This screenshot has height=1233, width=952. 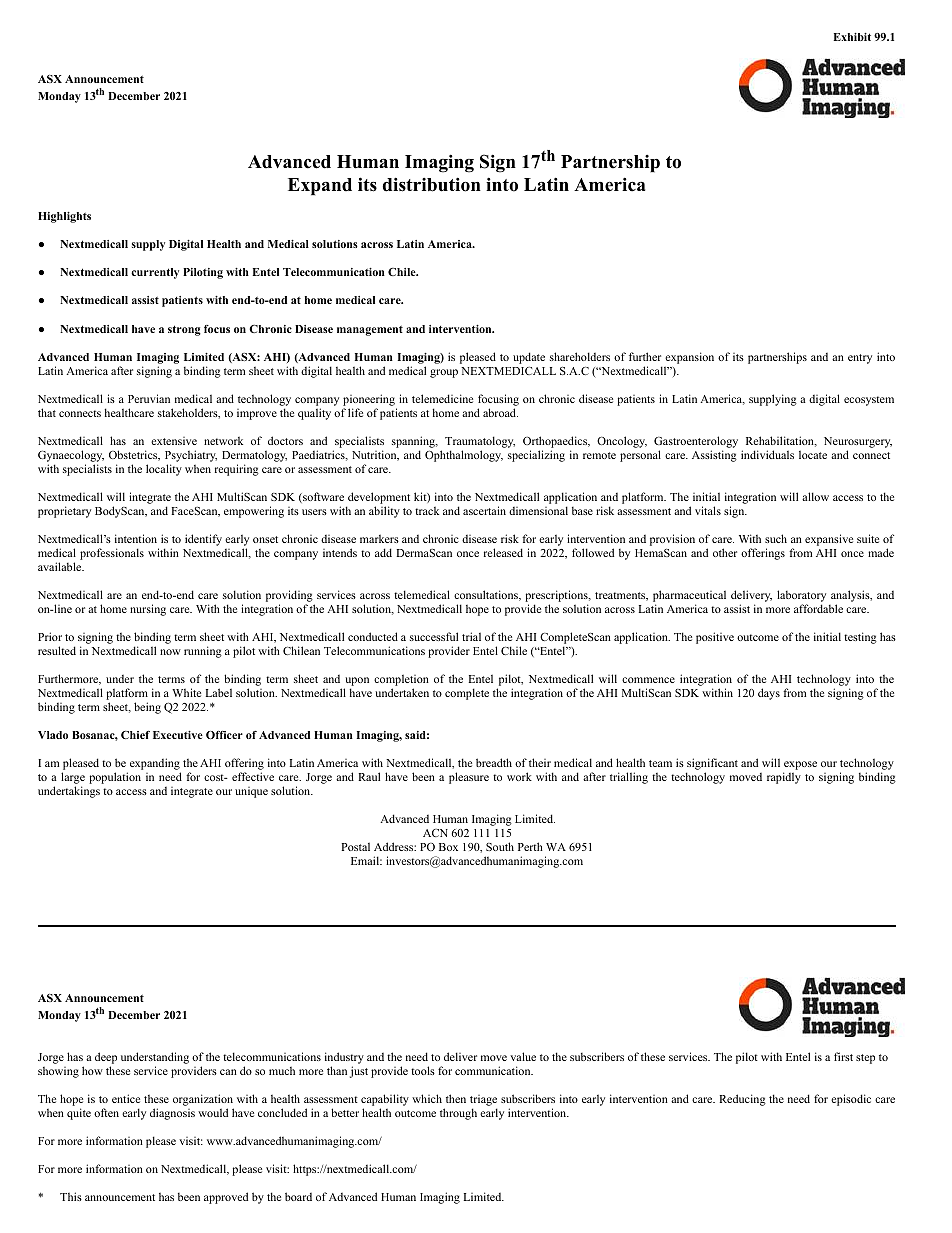 What do you see at coordinates (852, 37) in the screenshot?
I see `Exhibit` at bounding box center [852, 37].
